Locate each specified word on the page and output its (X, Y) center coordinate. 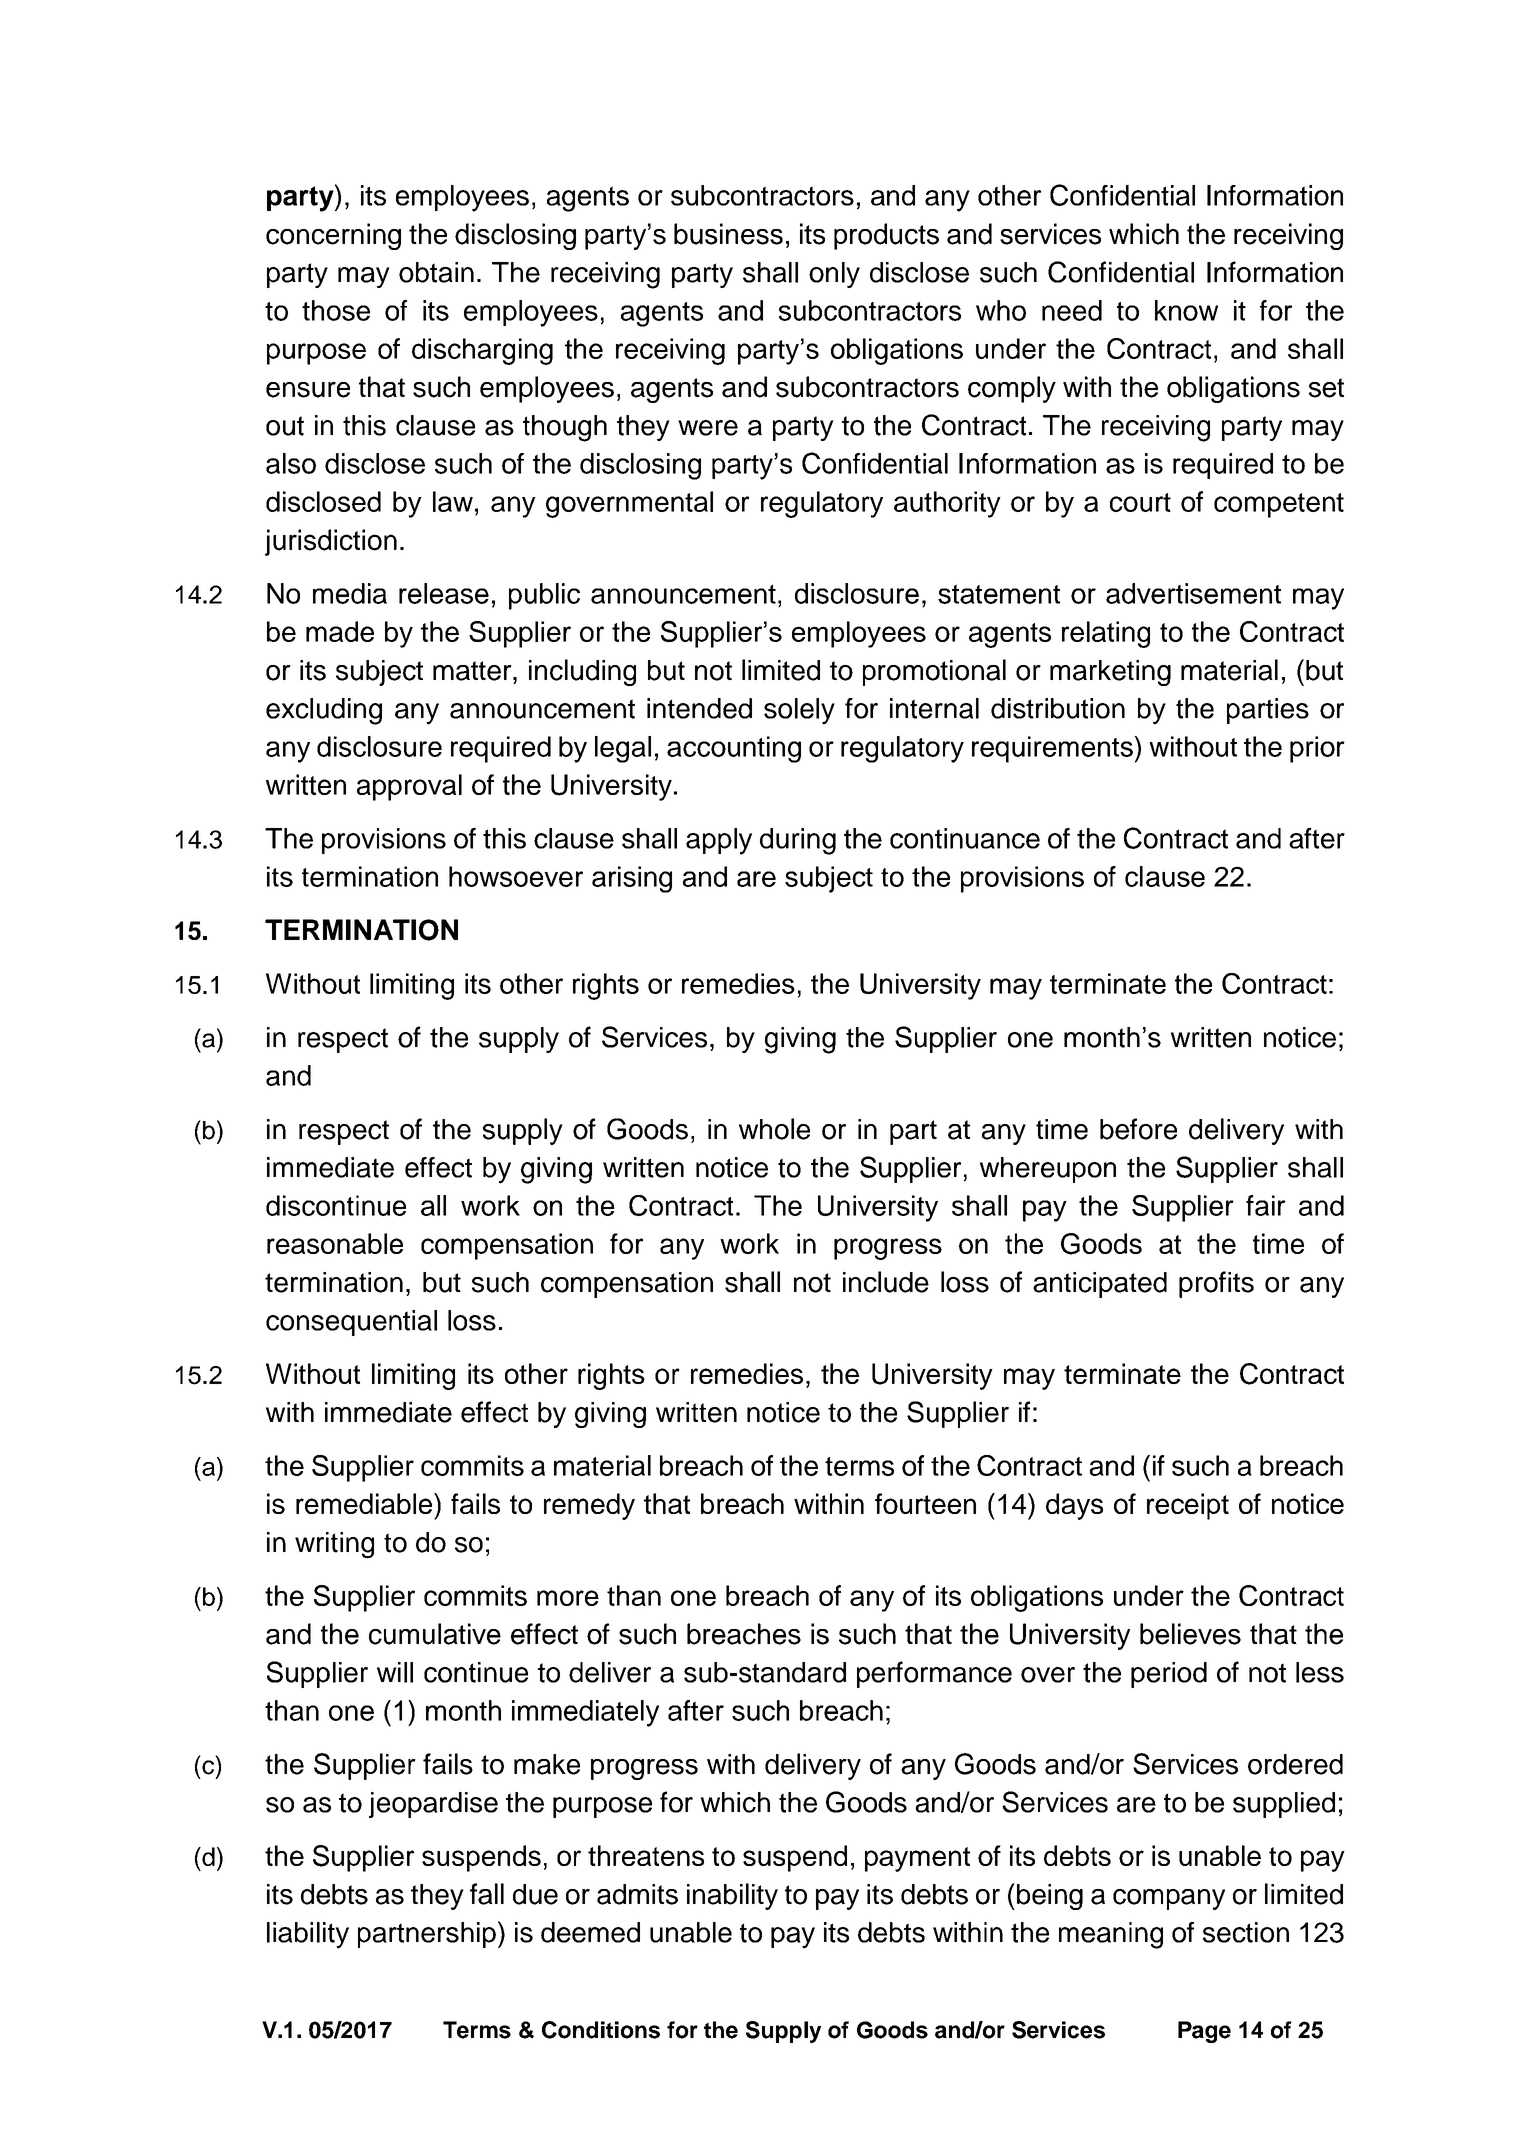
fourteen (925, 1503)
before (1138, 1129)
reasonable (335, 1243)
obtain (436, 272)
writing (334, 1545)
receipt (1188, 1506)
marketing (1110, 673)
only (834, 275)
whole (774, 1129)
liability (308, 1935)
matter (473, 671)
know (1186, 310)
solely (799, 711)
